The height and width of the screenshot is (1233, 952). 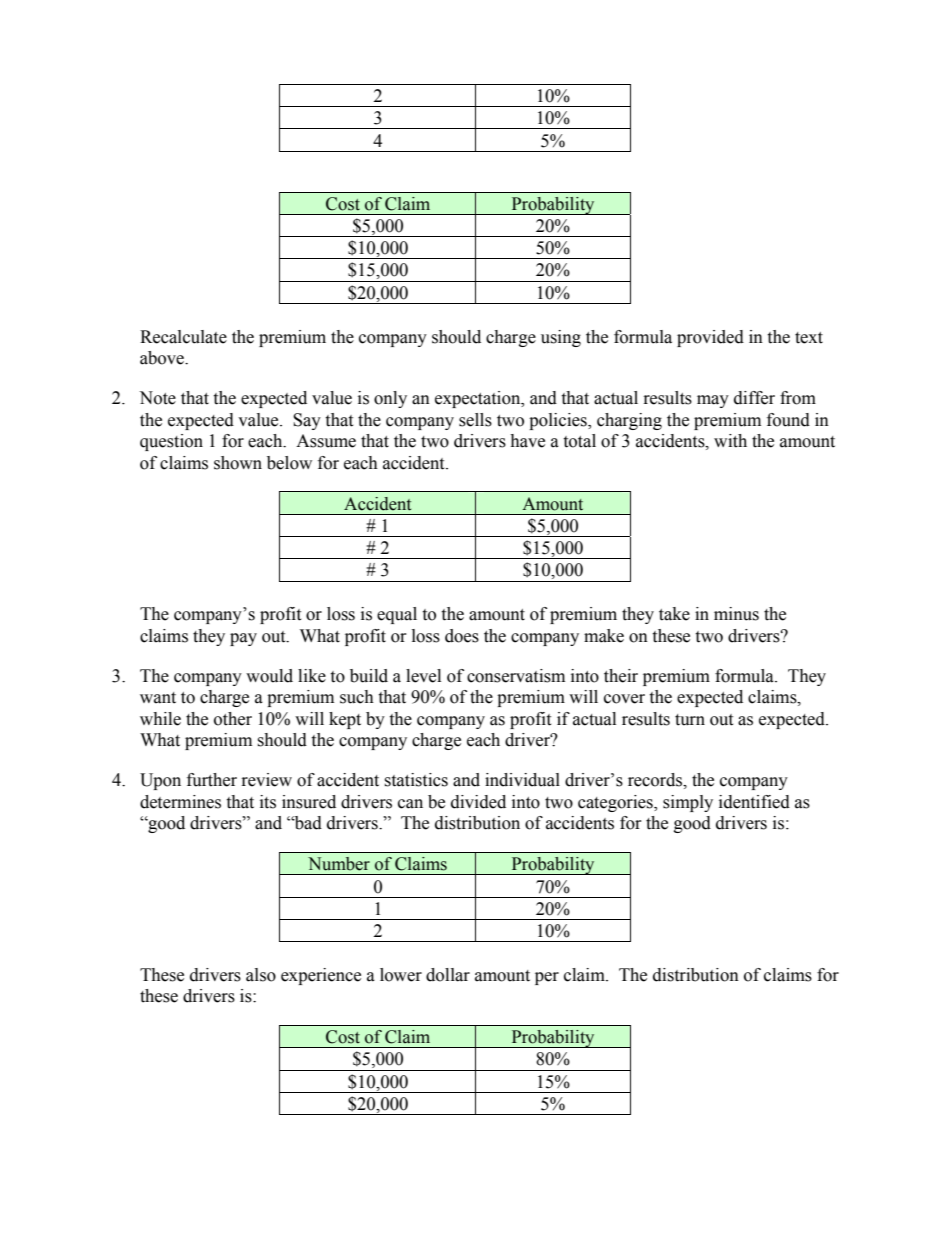 What do you see at coordinates (261, 975) in the screenshot?
I see `also` at bounding box center [261, 975].
